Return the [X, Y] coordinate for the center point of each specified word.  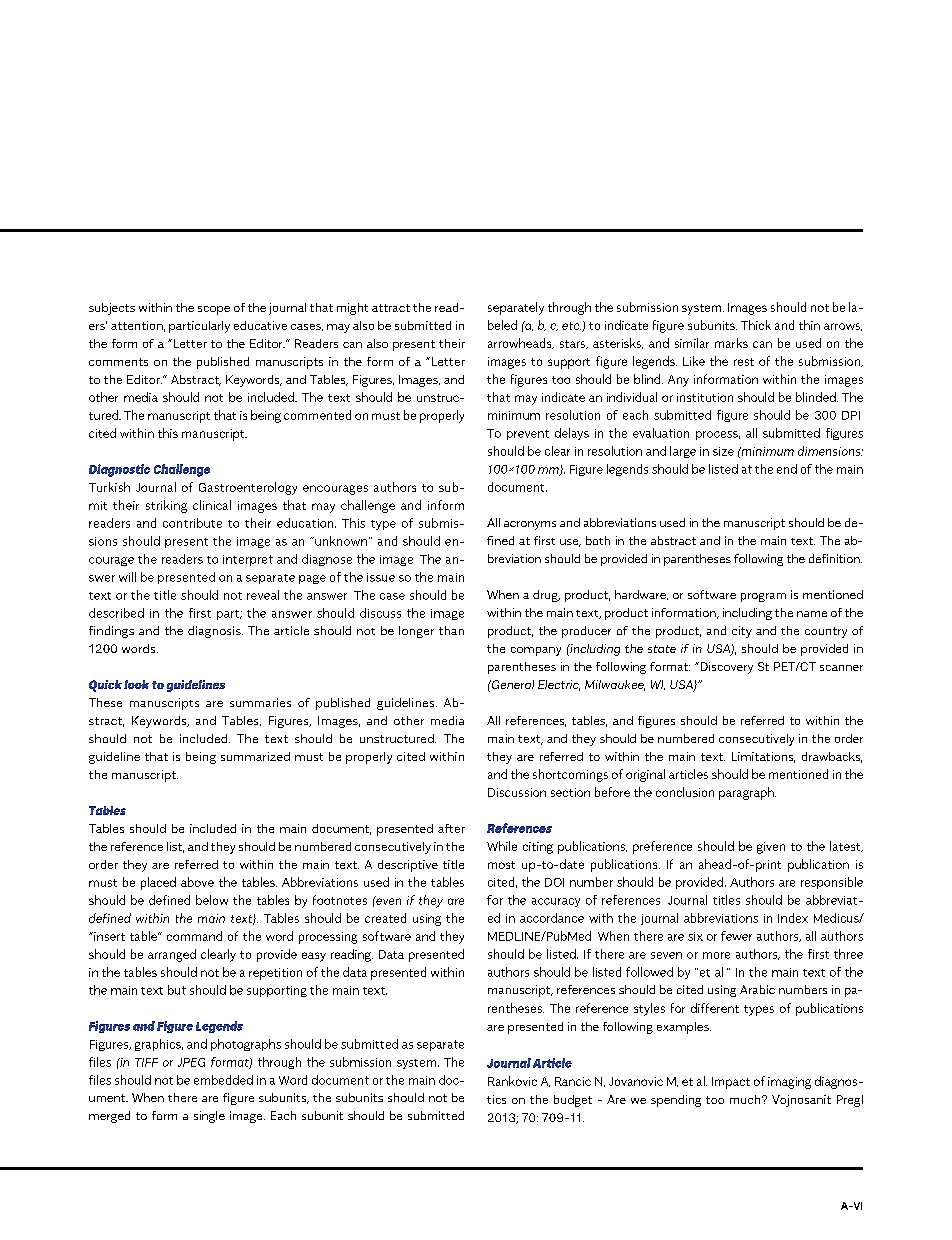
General [512, 684]
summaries [260, 702]
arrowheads [521, 343]
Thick [756, 325]
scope [214, 310]
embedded [223, 1080]
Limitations [763, 757]
